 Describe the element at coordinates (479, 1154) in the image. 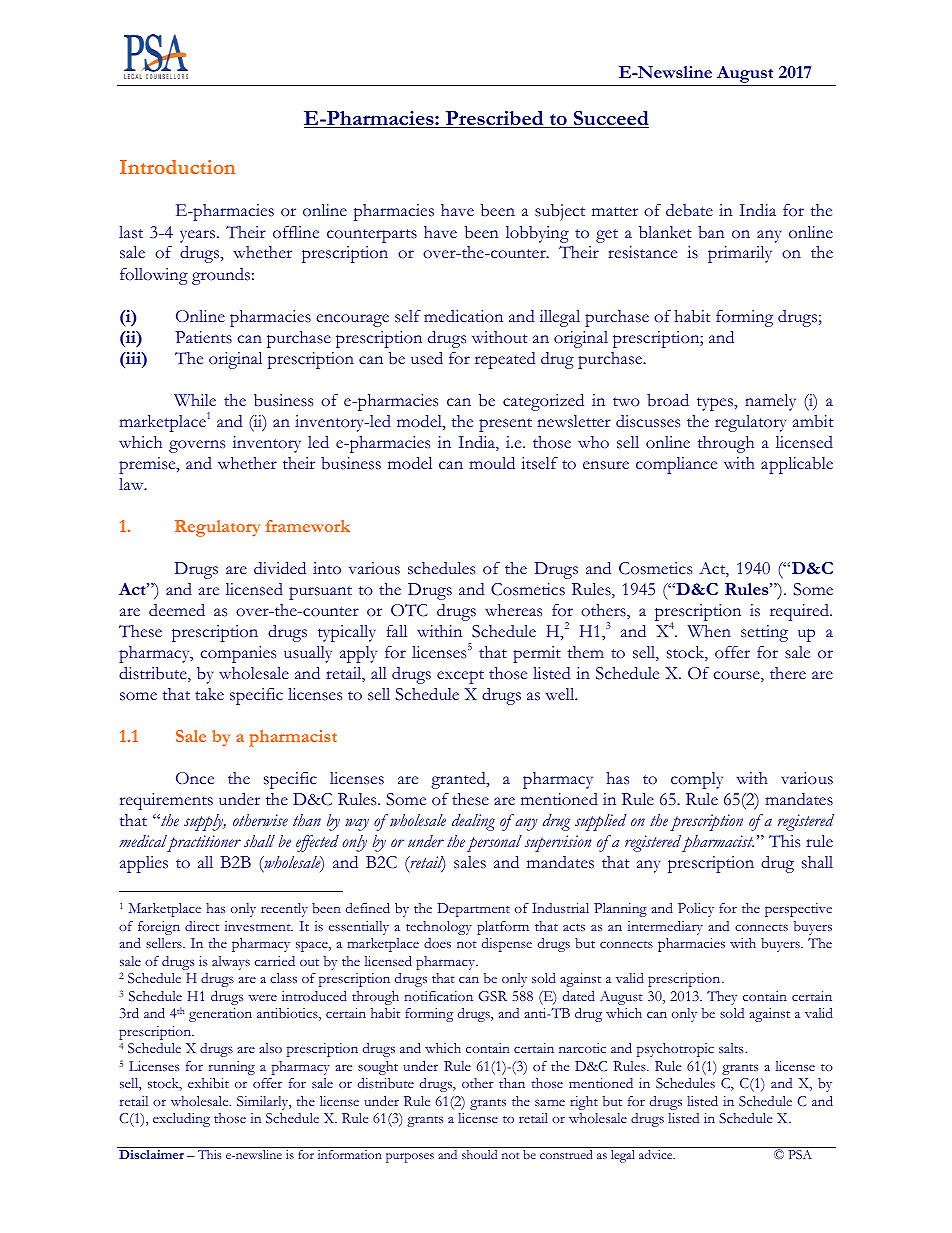

I see `should` at that location.
